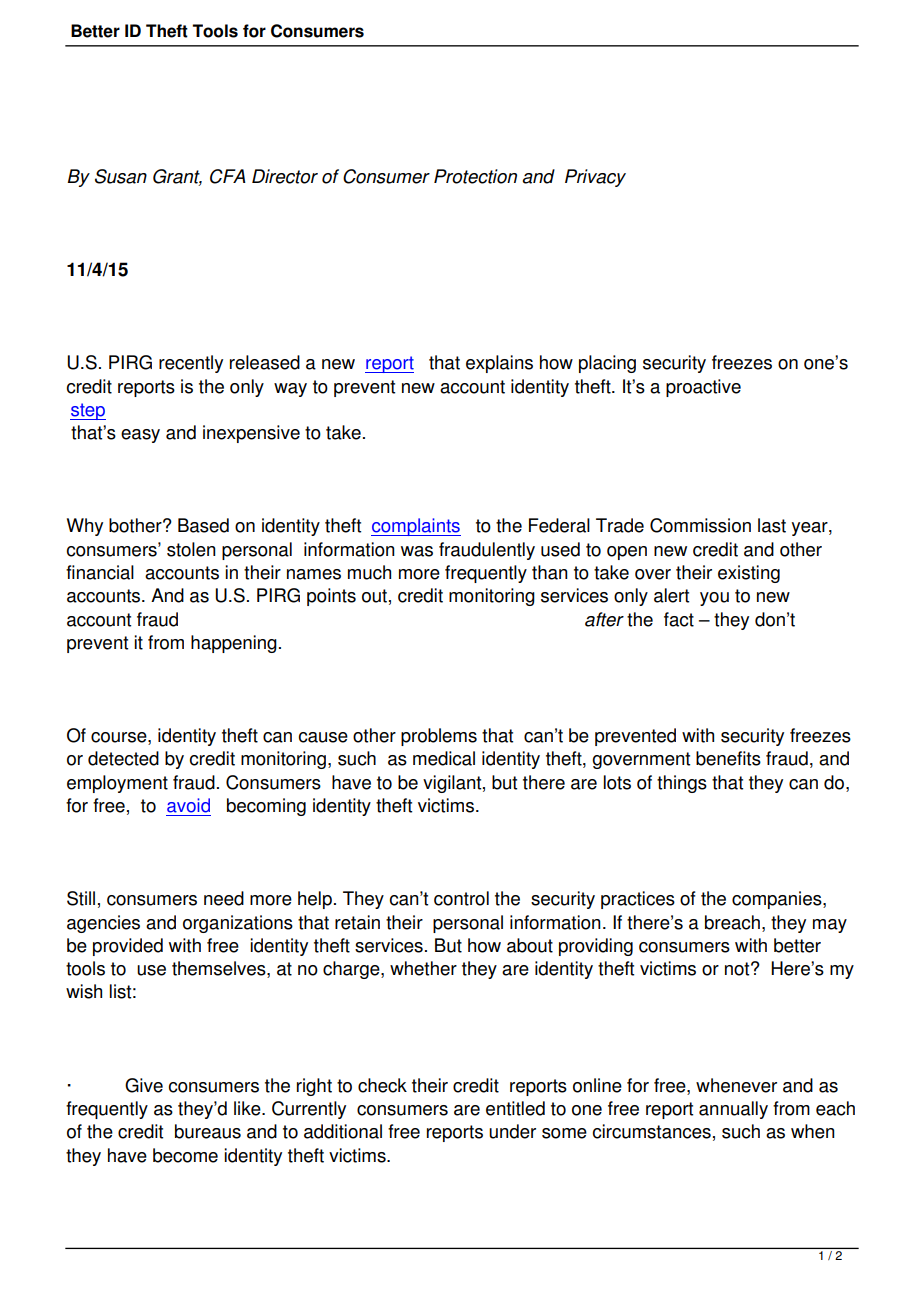  What do you see at coordinates (140, 436) in the image?
I see `easy` at bounding box center [140, 436].
